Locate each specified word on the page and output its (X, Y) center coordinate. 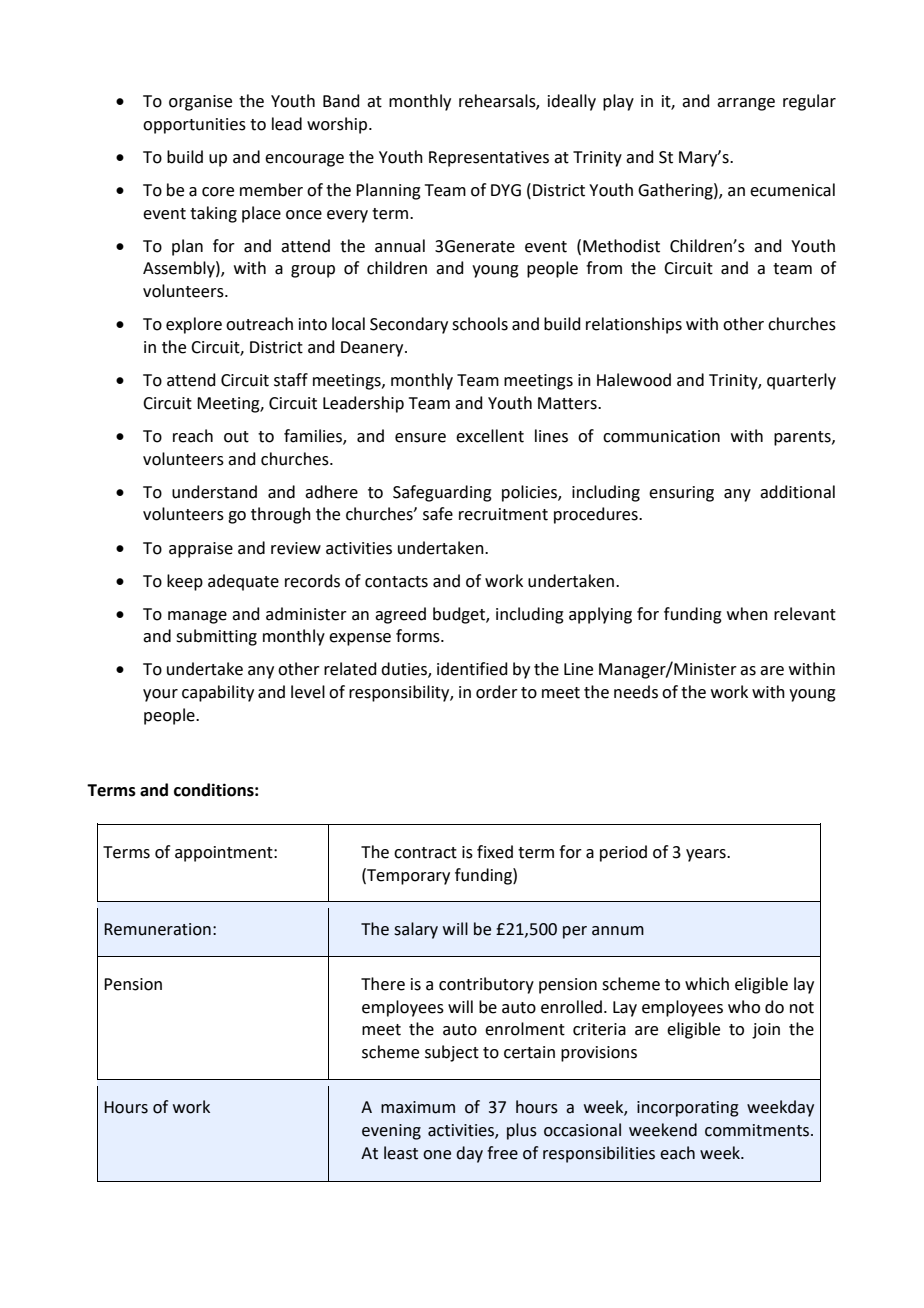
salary (416, 930)
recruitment (503, 514)
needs (636, 692)
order (497, 692)
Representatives (489, 159)
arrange (746, 104)
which (707, 984)
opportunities (194, 126)
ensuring (681, 494)
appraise (201, 550)
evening (391, 1132)
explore (194, 325)
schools (480, 324)
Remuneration (157, 929)
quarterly (801, 381)
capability (218, 693)
